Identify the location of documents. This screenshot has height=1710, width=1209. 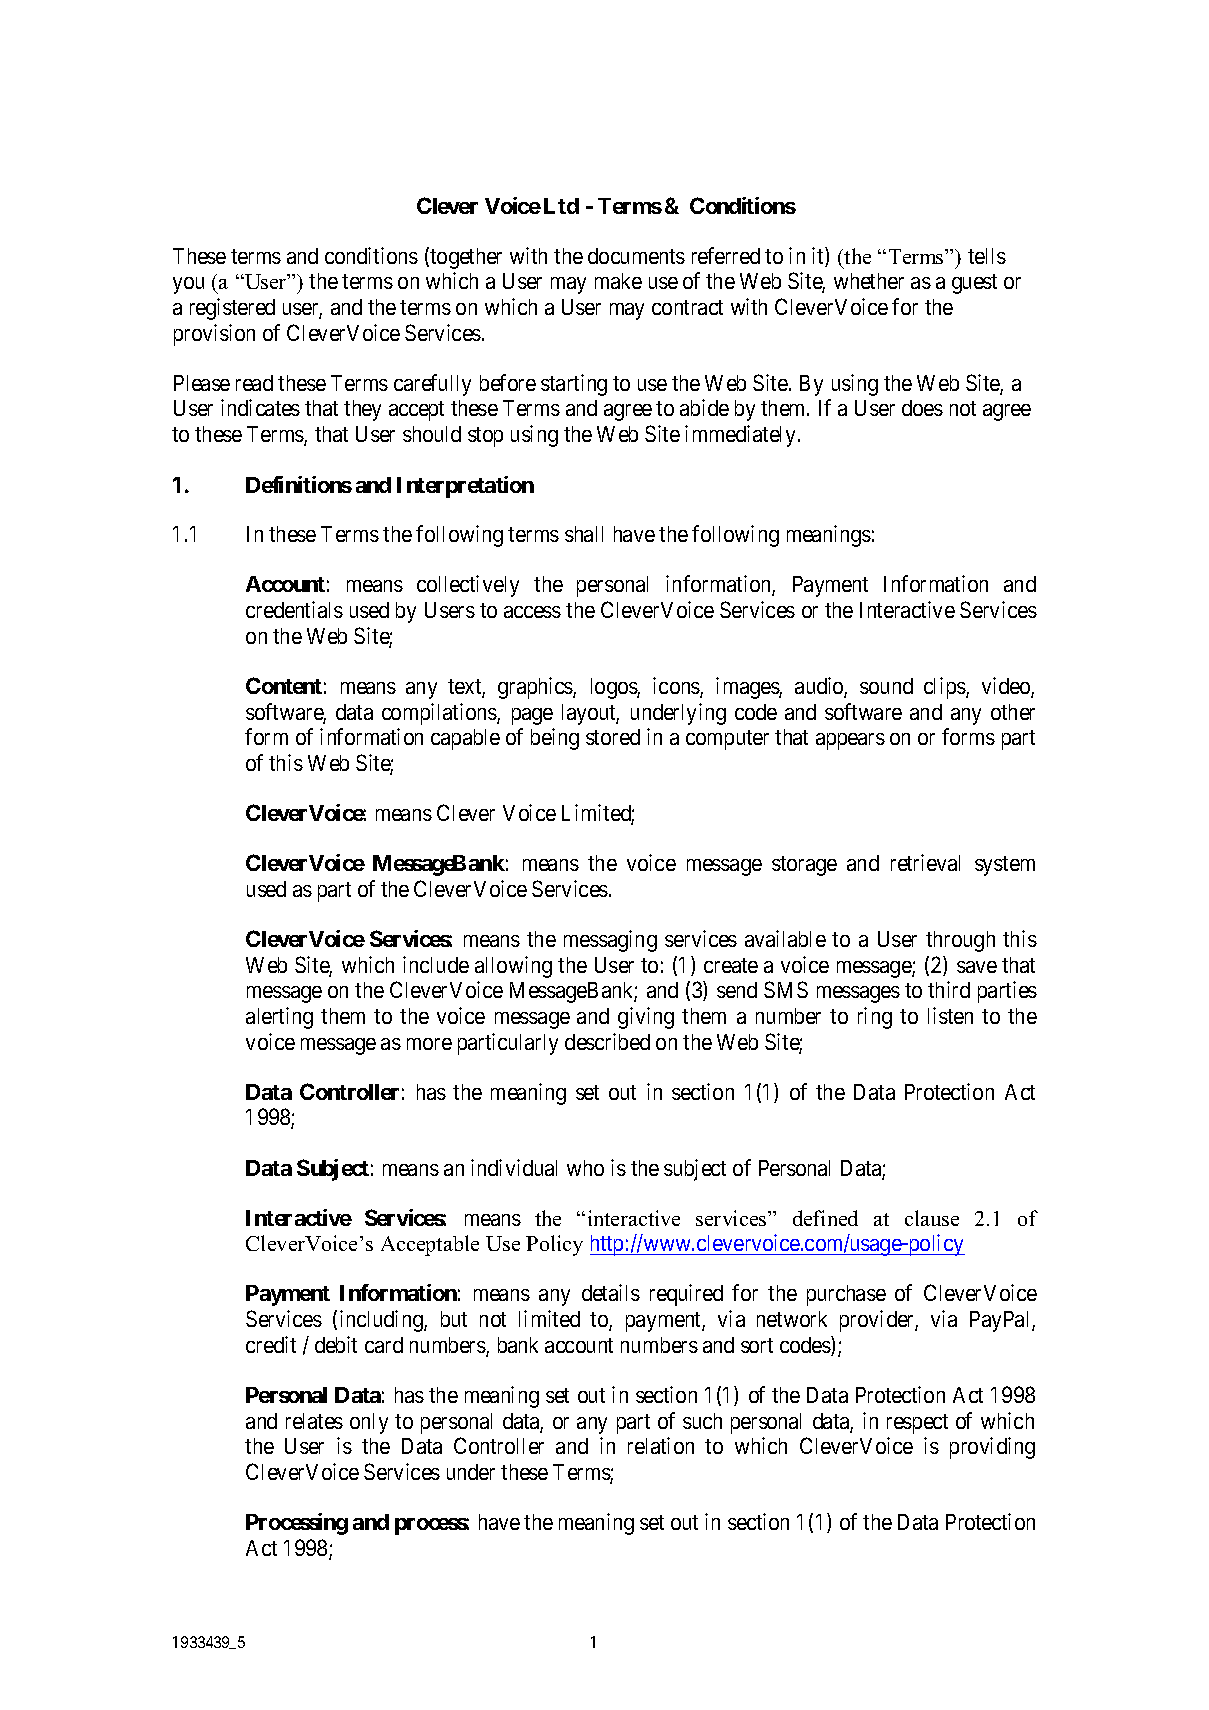
(636, 256).
